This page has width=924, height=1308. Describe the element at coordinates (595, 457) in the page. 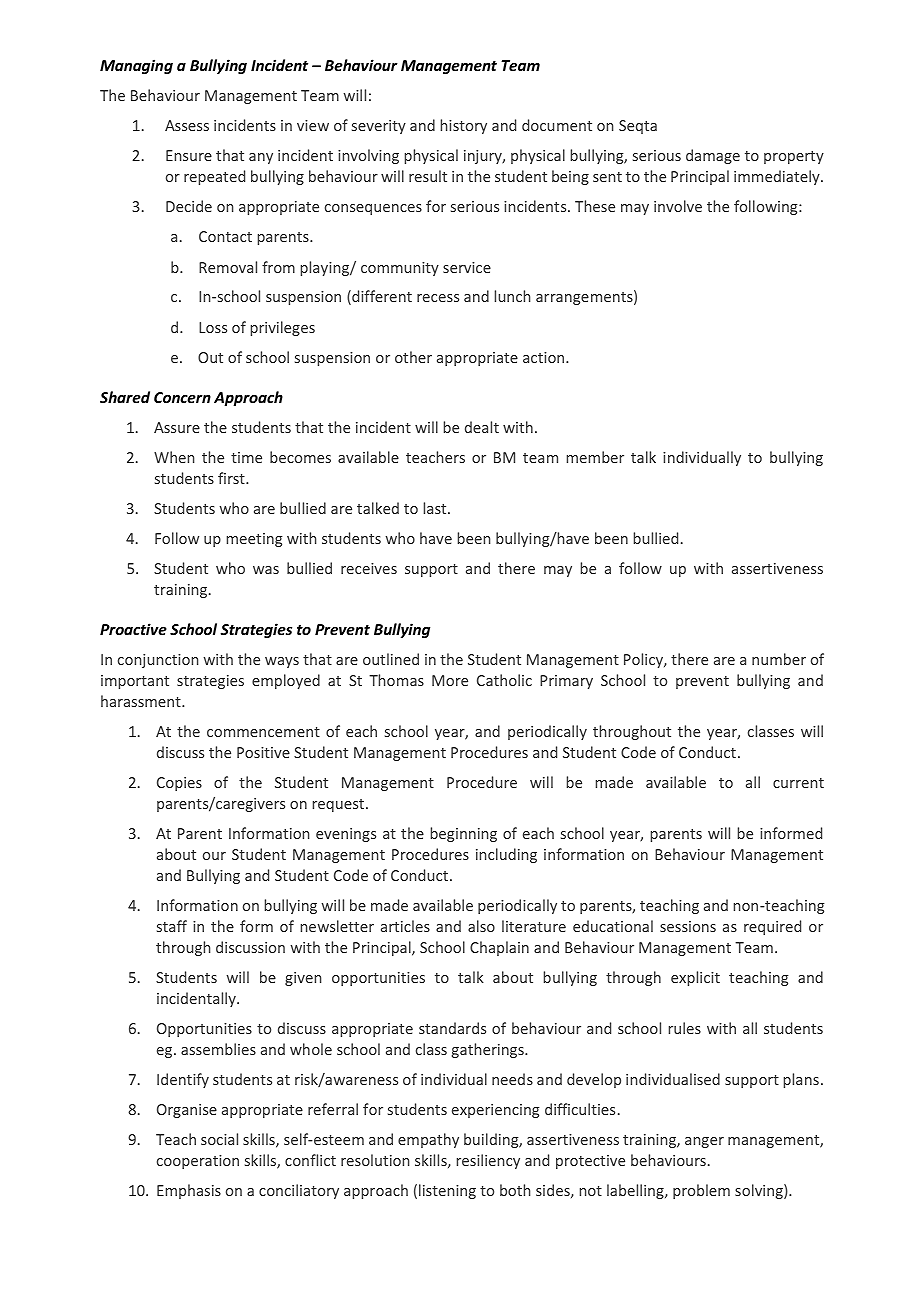

I see `member` at that location.
